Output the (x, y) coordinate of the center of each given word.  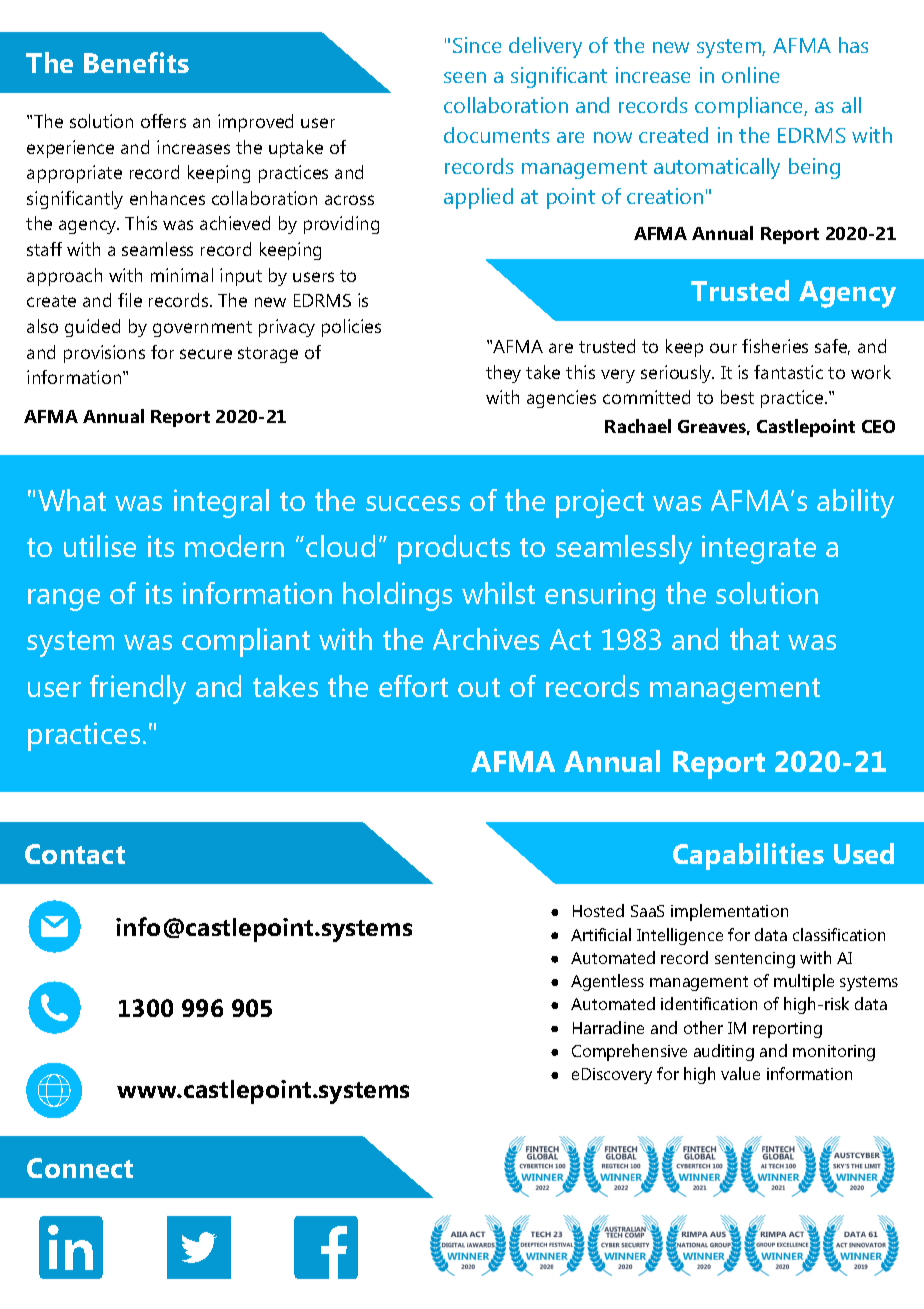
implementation (729, 912)
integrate (759, 549)
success (413, 503)
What (72, 500)
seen (465, 77)
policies (351, 328)
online (750, 75)
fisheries (775, 346)
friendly (138, 689)
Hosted (598, 910)
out (479, 687)
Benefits (136, 62)
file (130, 300)
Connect (80, 1168)
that (754, 639)
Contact (75, 854)
